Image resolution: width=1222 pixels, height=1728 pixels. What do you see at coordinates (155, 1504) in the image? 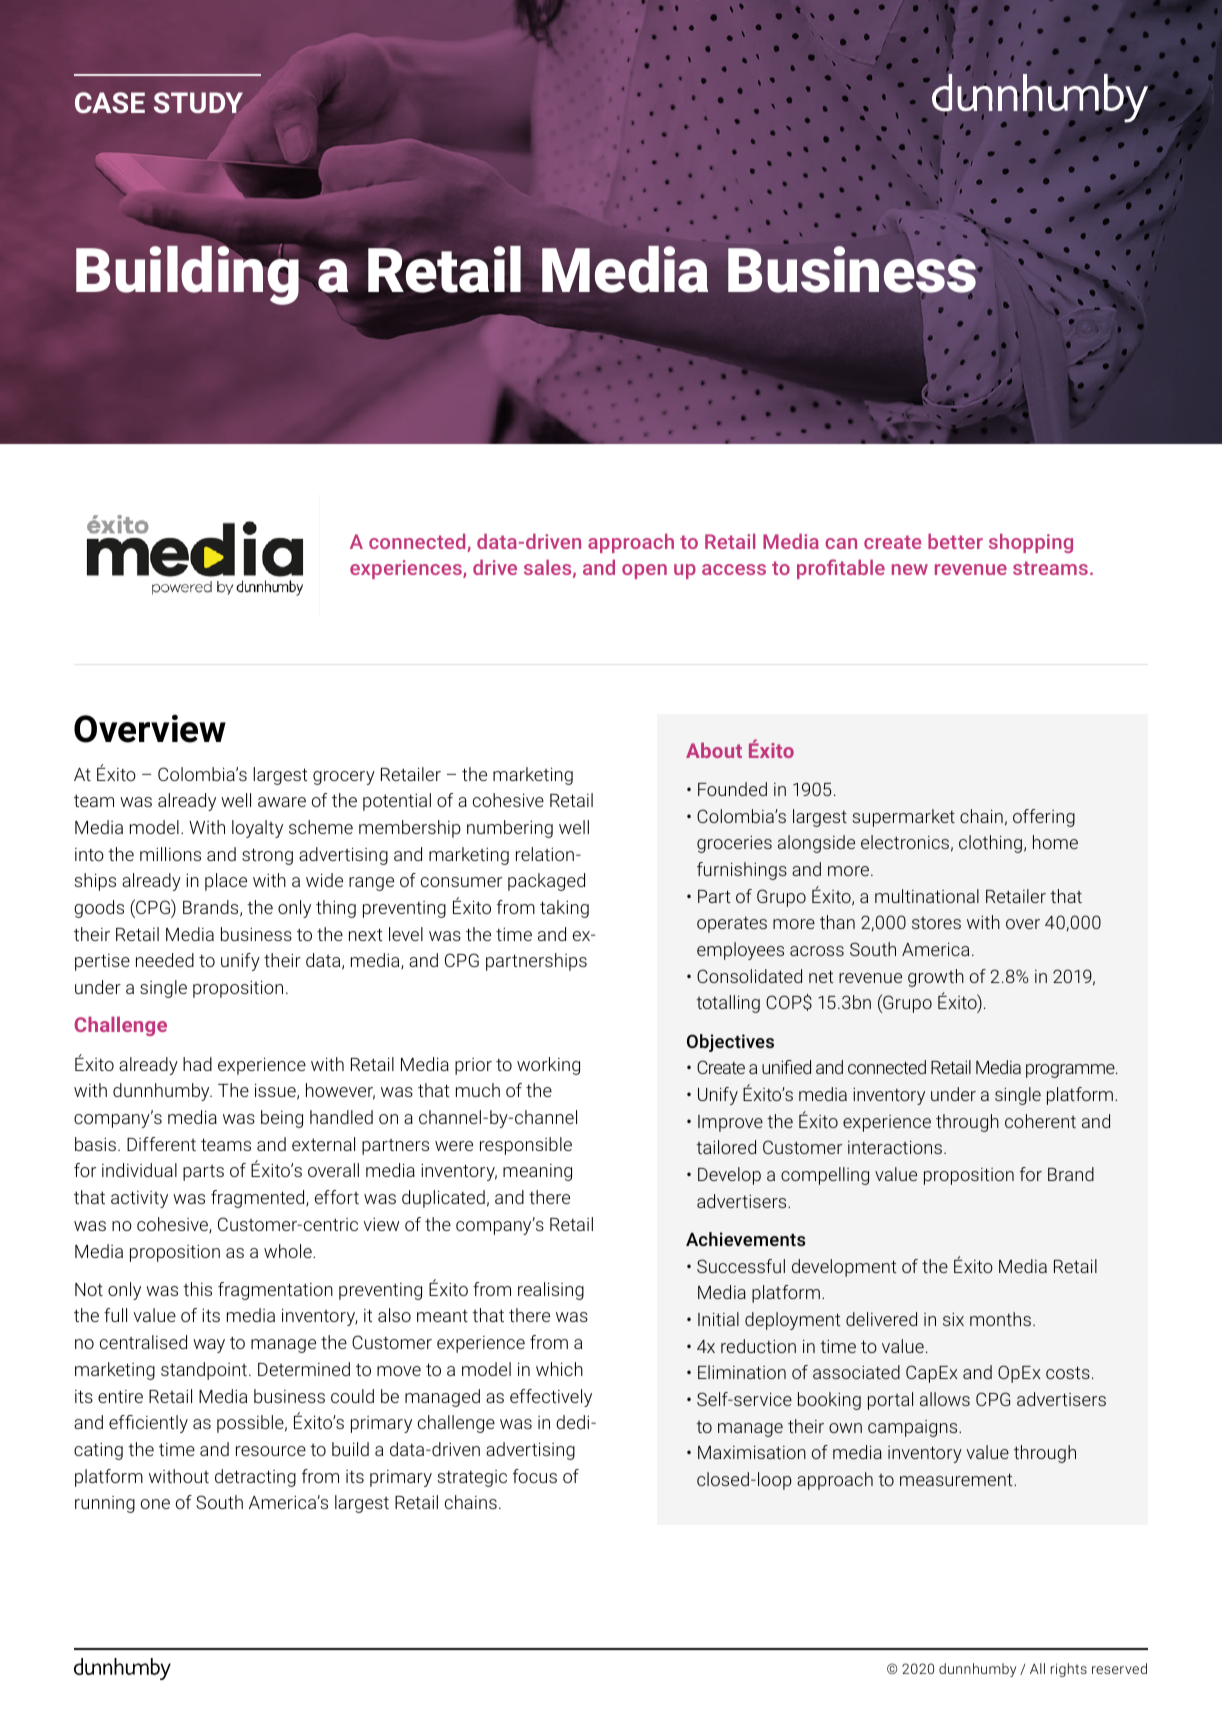
I see `one` at bounding box center [155, 1504].
